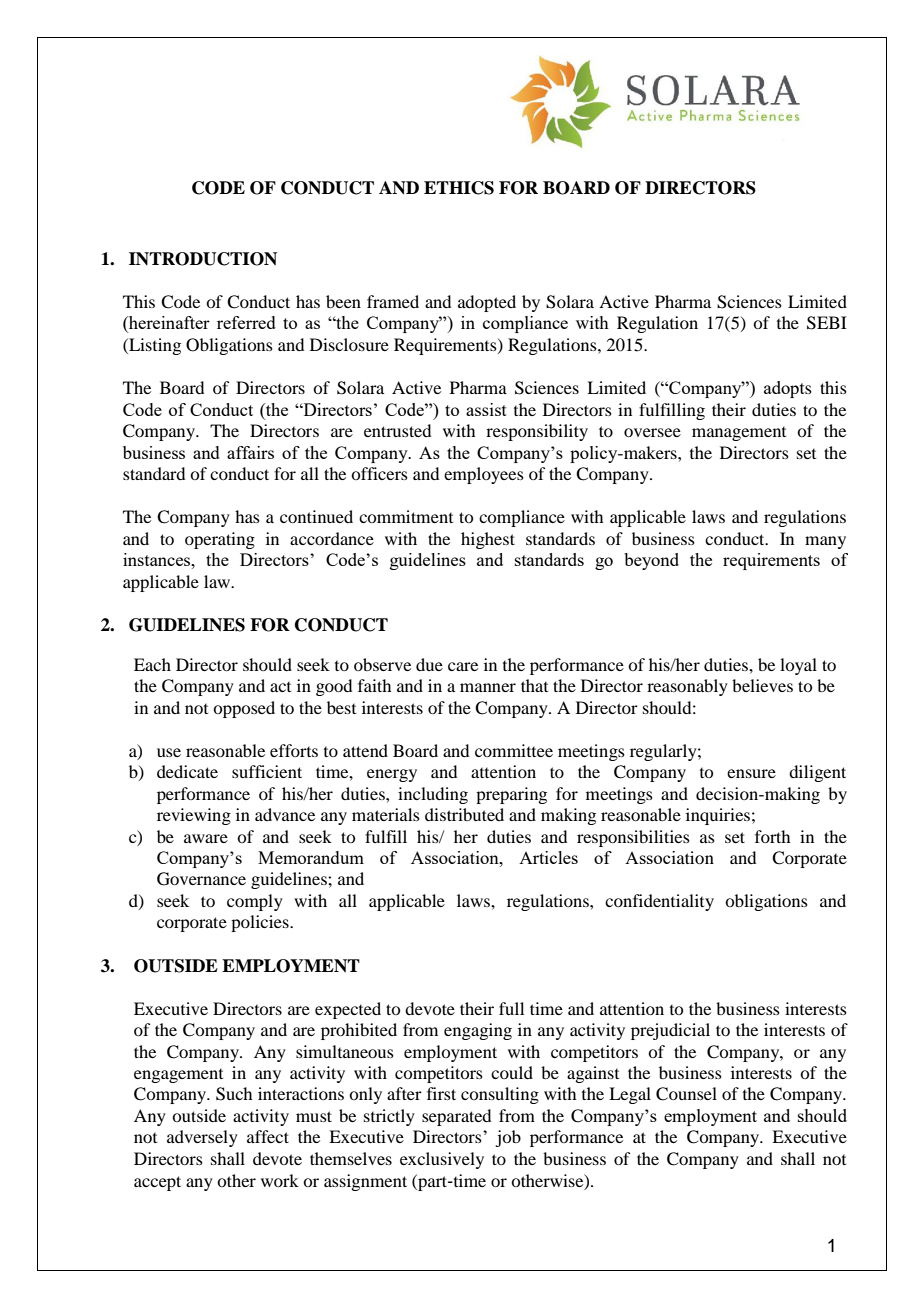 This screenshot has width=924, height=1308. I want to click on policies, so click(261, 923).
